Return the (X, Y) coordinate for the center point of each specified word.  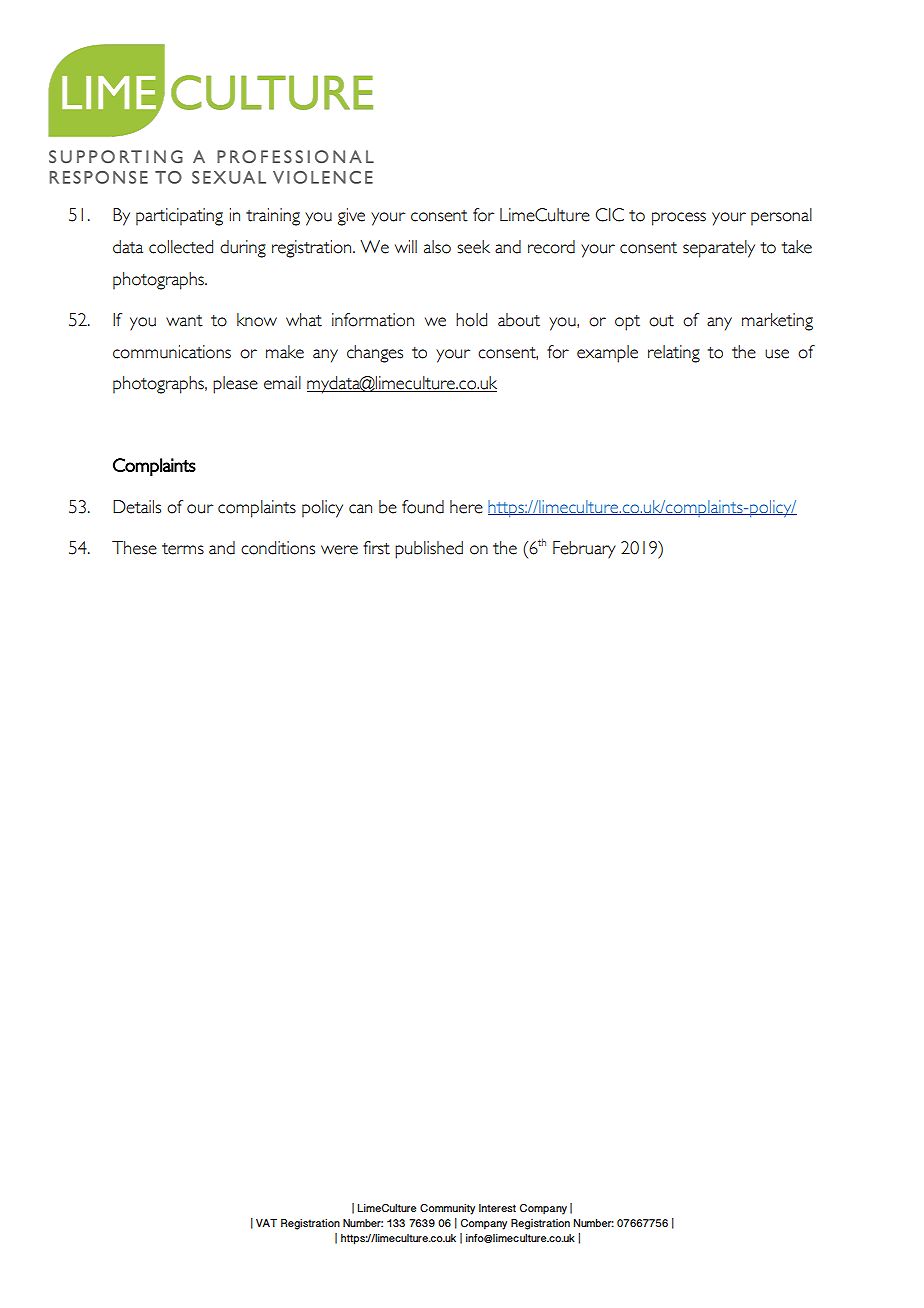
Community (447, 1209)
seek (473, 247)
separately (719, 249)
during (243, 249)
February (584, 550)
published (429, 550)
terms (183, 549)
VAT (266, 1223)
